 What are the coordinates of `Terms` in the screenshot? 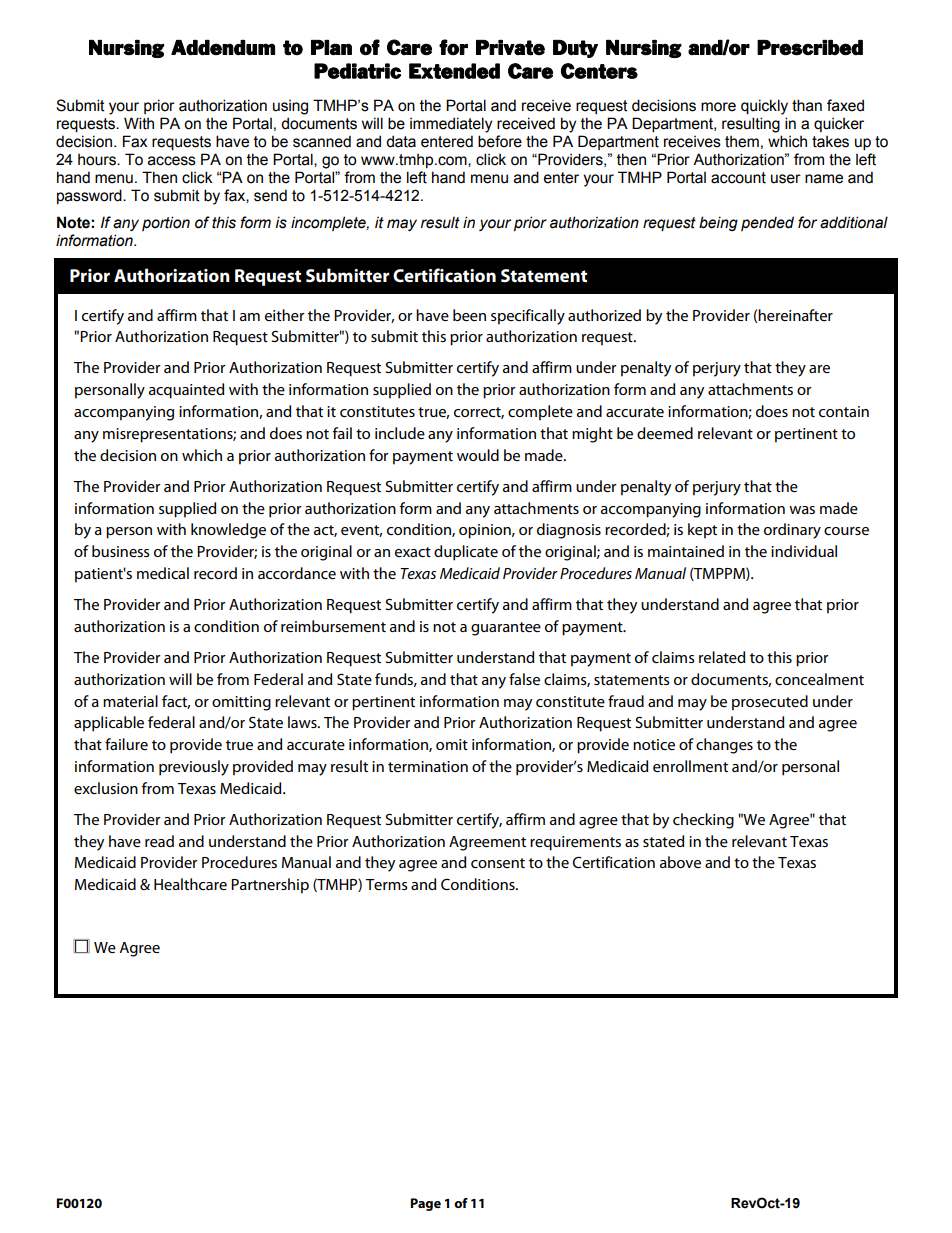 It's located at (387, 884).
